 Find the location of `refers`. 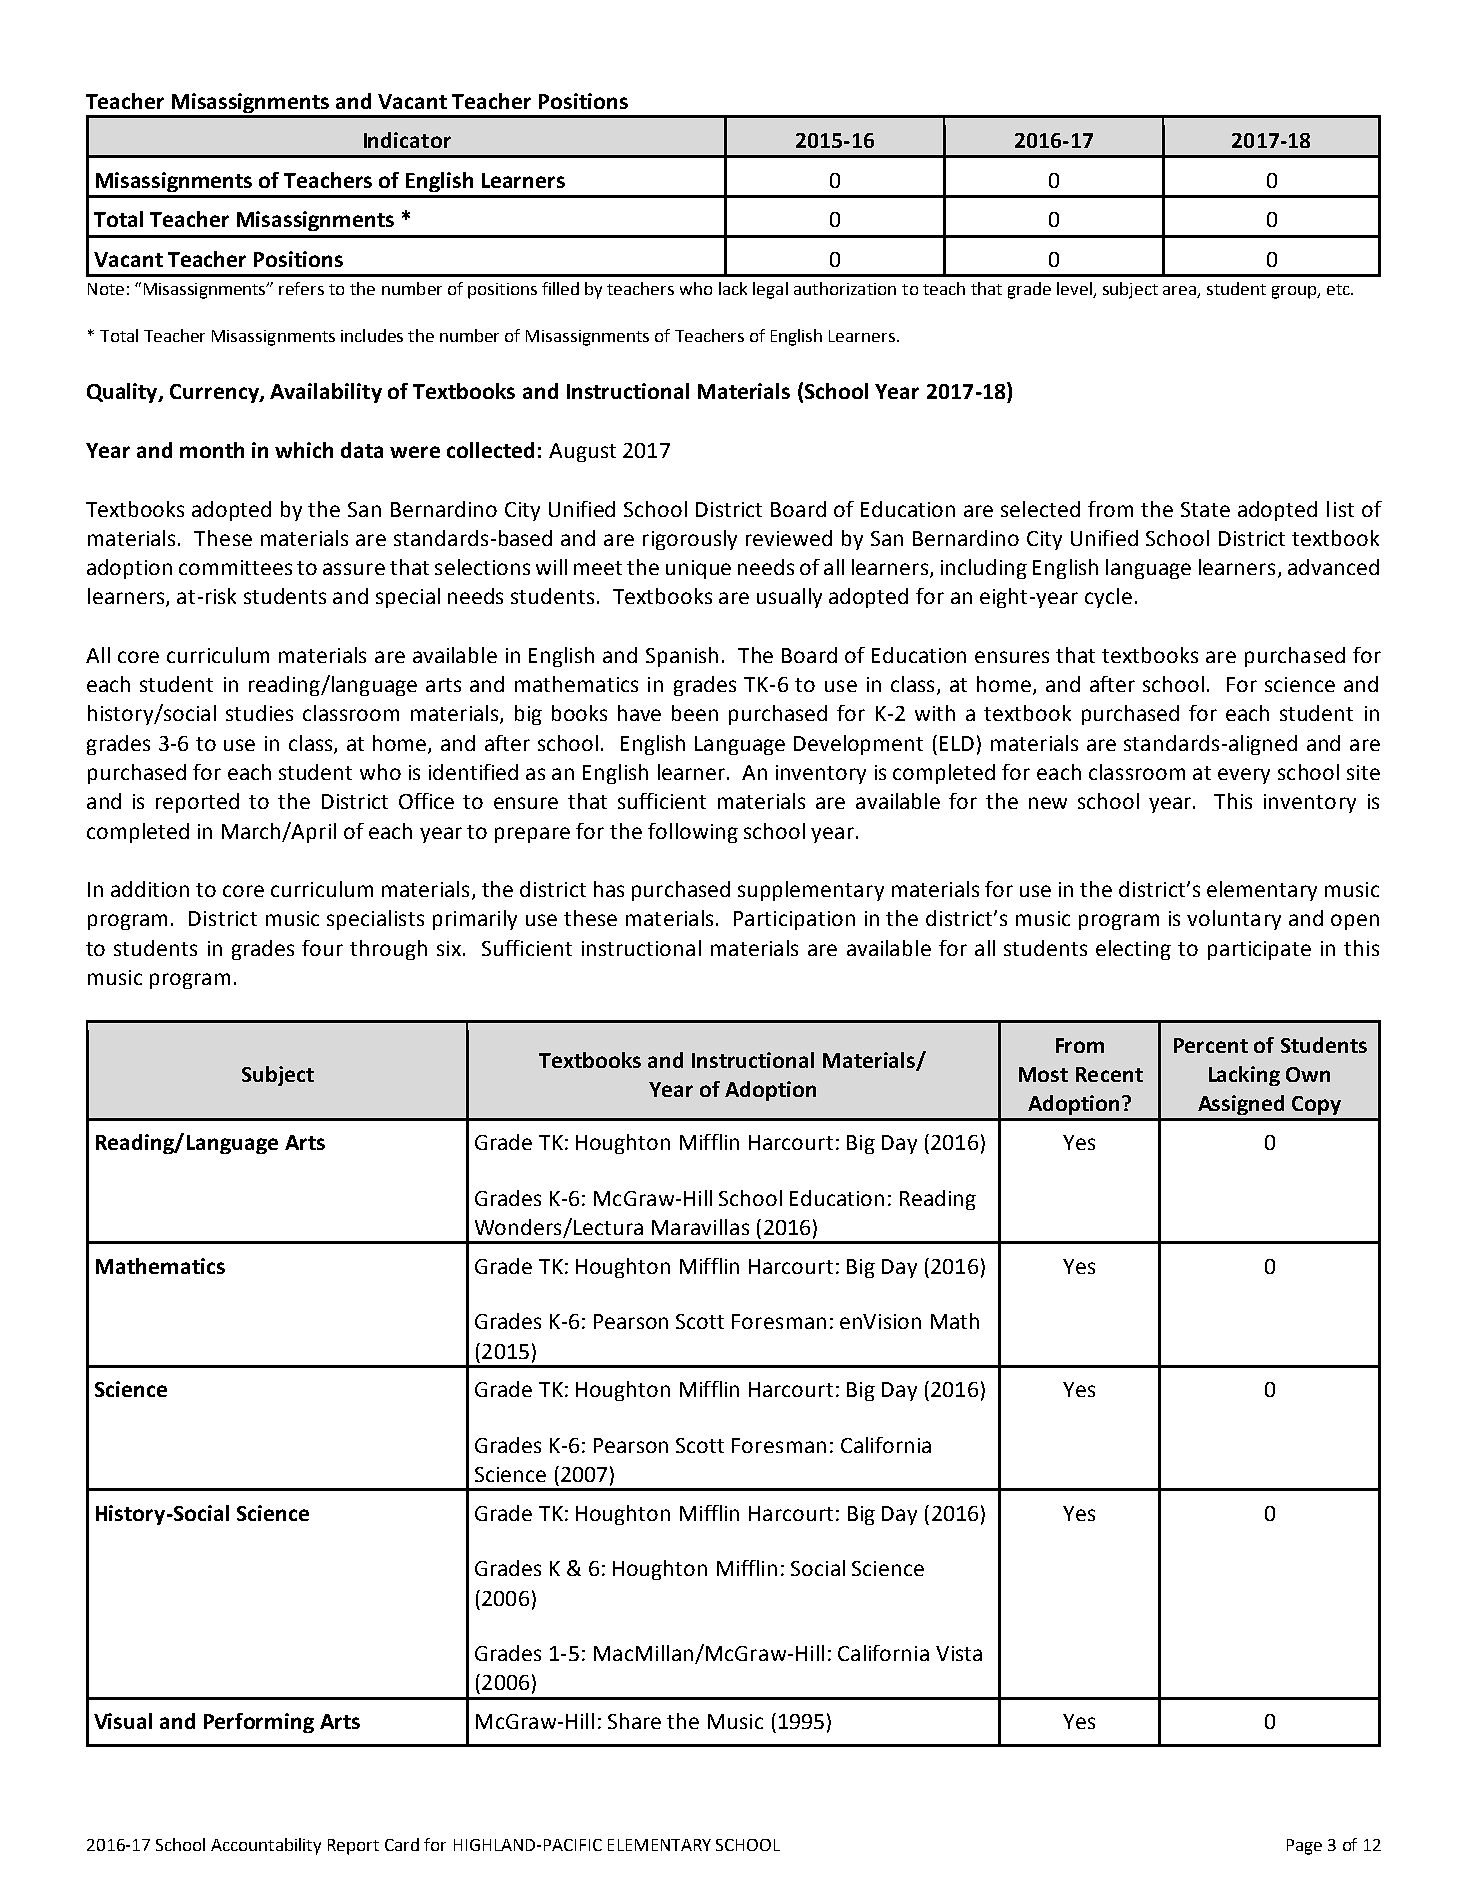

refers is located at coordinates (301, 288).
